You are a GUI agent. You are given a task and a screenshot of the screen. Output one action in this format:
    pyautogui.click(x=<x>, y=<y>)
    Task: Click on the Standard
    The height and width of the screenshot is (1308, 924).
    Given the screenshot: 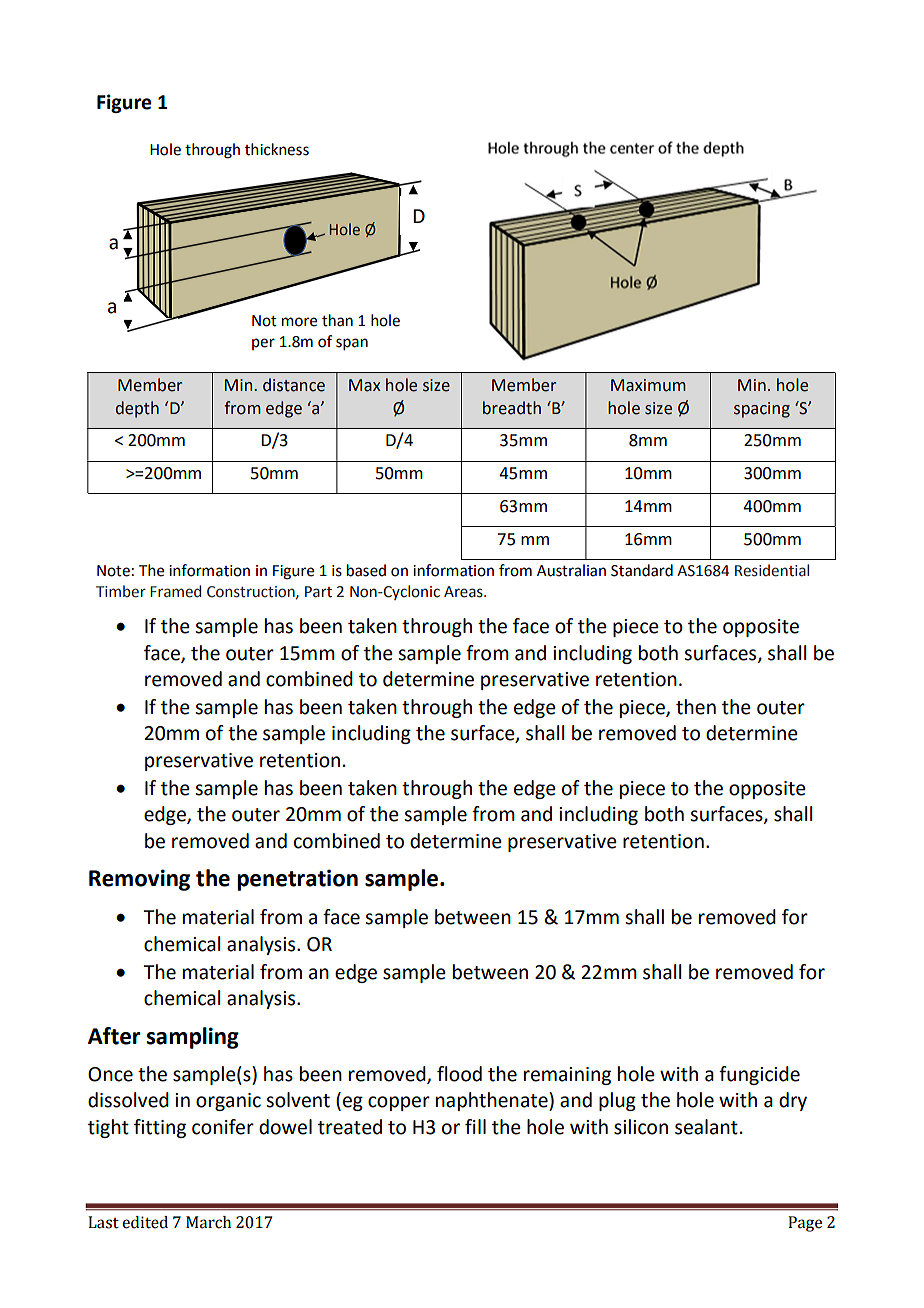 What is the action you would take?
    pyautogui.click(x=642, y=570)
